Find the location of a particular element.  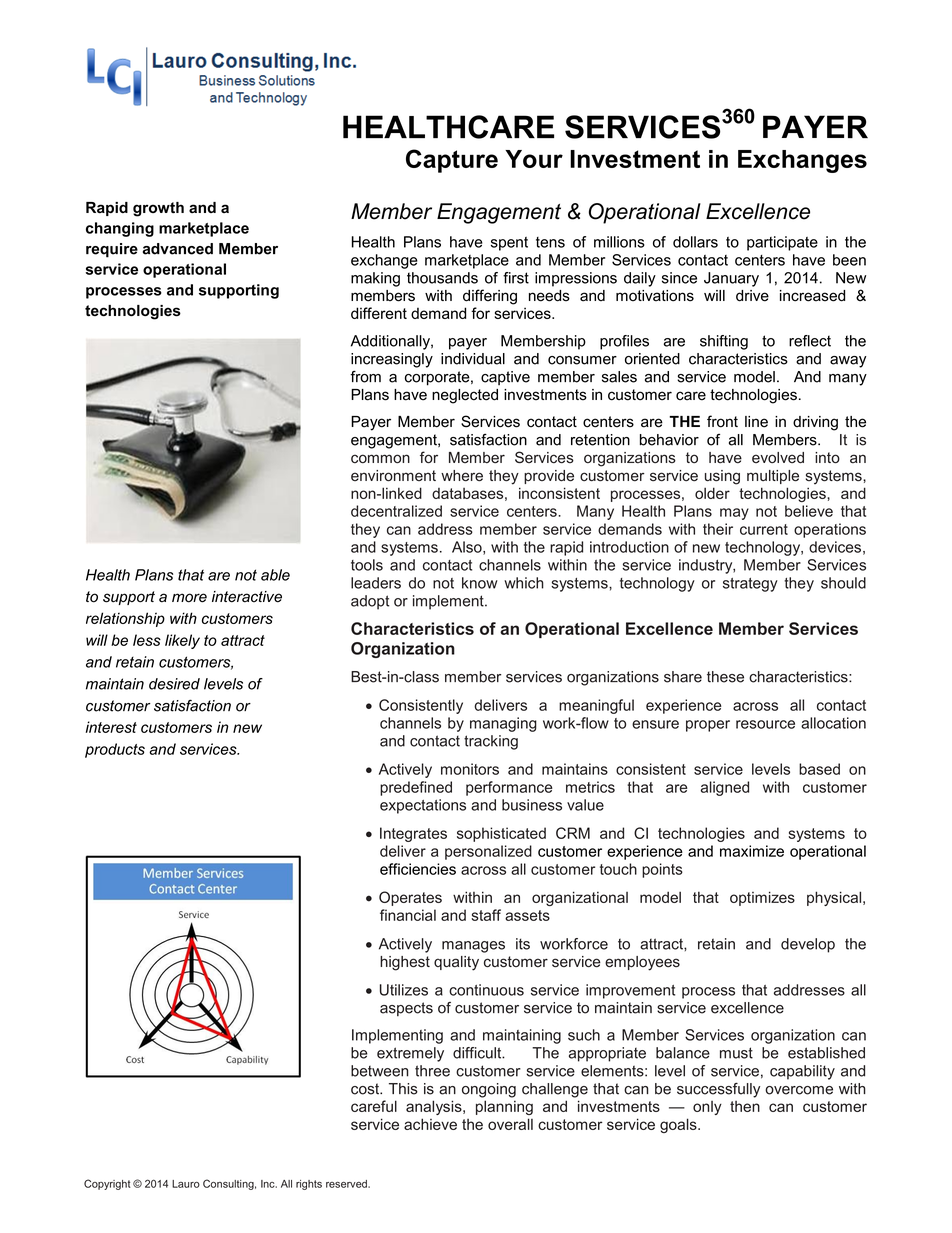

desired is located at coordinates (174, 684).
